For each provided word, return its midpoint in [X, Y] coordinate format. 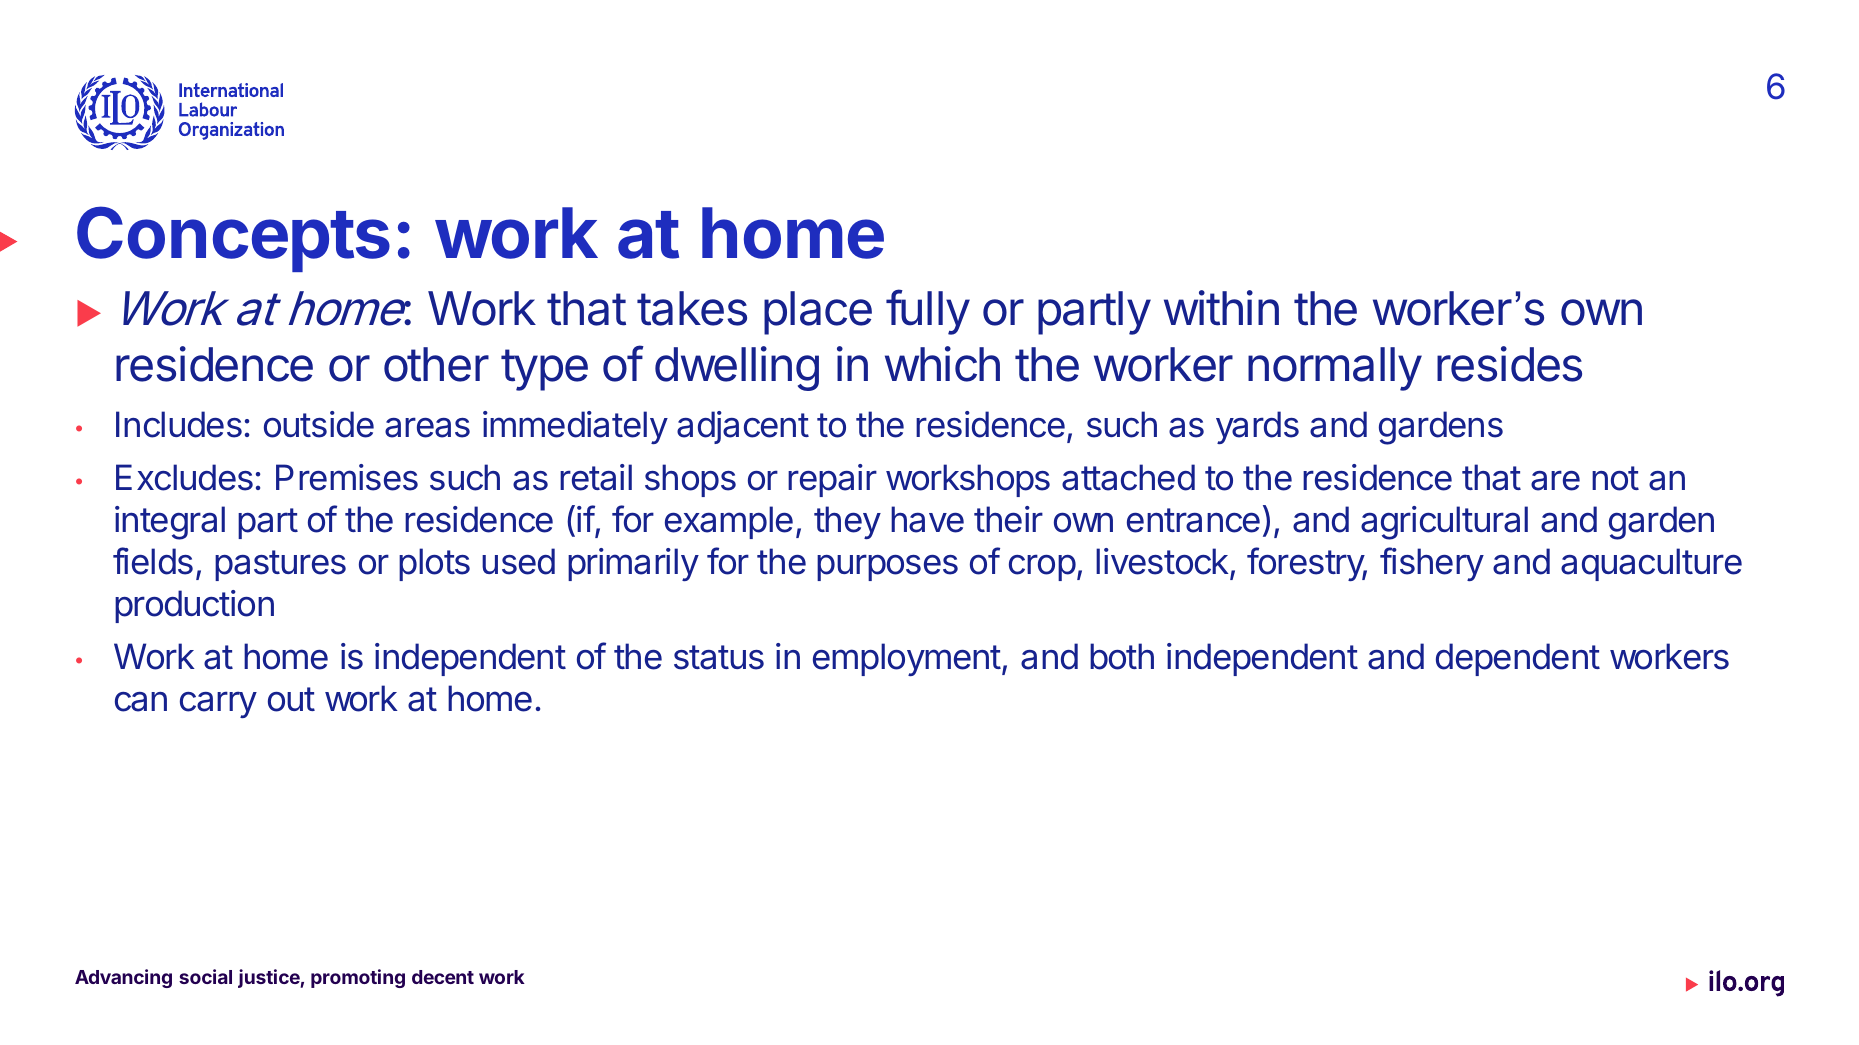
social [205, 976]
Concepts [233, 239]
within [1221, 308]
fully [928, 312]
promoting [358, 978]
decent [443, 977]
